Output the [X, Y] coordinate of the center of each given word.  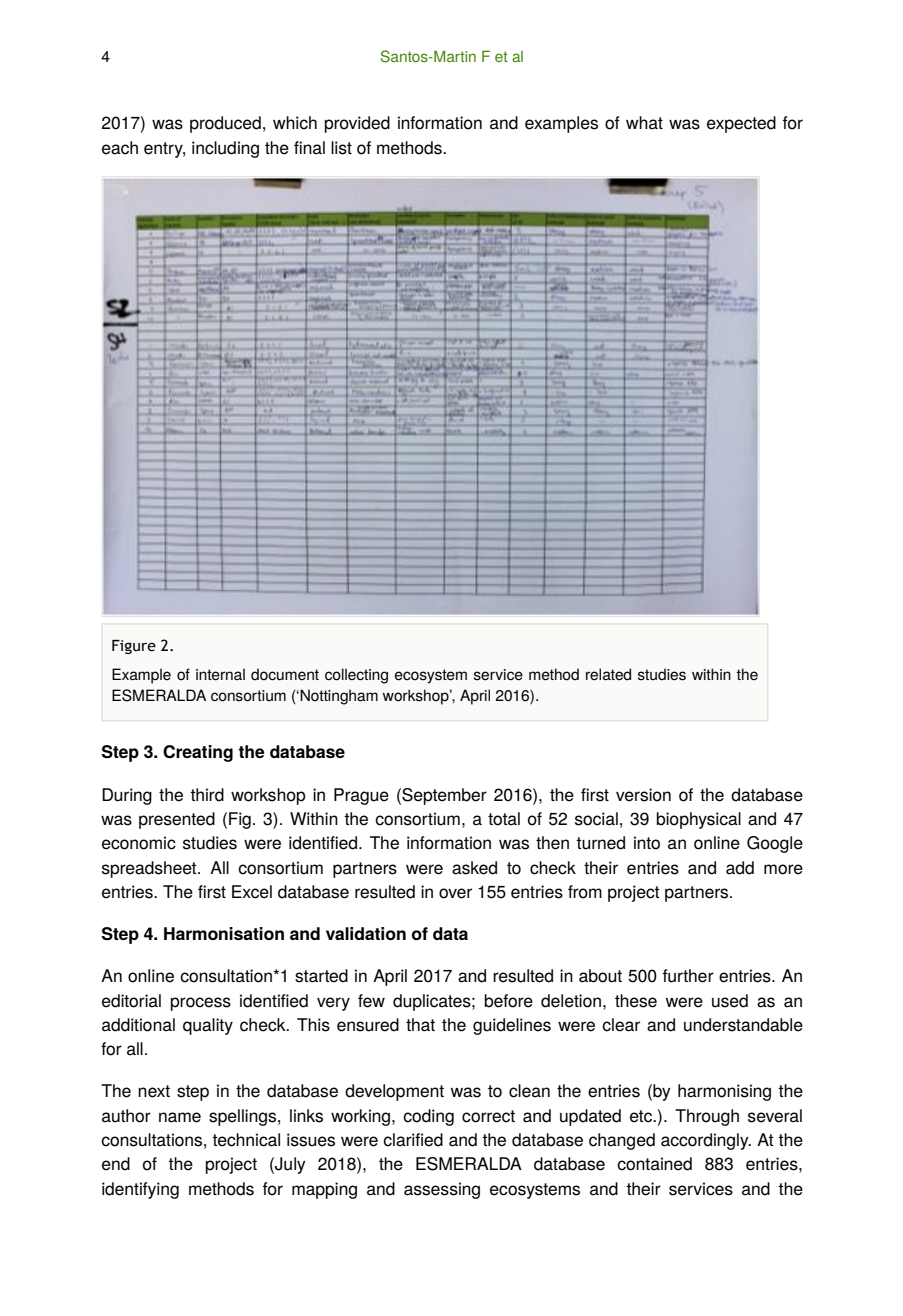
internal [220, 674]
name [180, 1117]
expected [741, 124]
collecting [356, 676]
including [225, 149]
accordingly [706, 1141]
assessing [442, 1190]
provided [357, 124]
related [608, 674]
